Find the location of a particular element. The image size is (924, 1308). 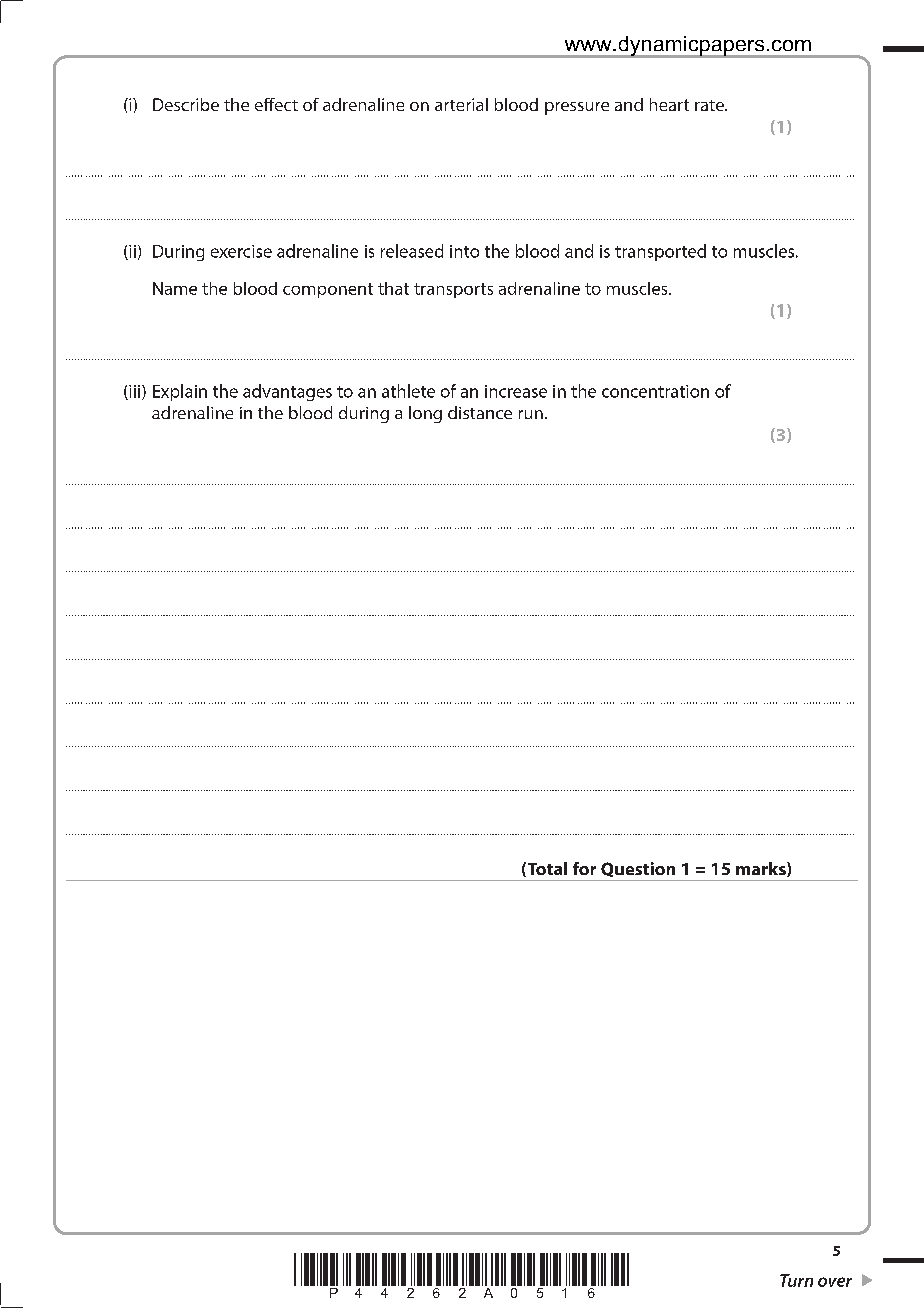

arterial is located at coordinates (461, 104).
